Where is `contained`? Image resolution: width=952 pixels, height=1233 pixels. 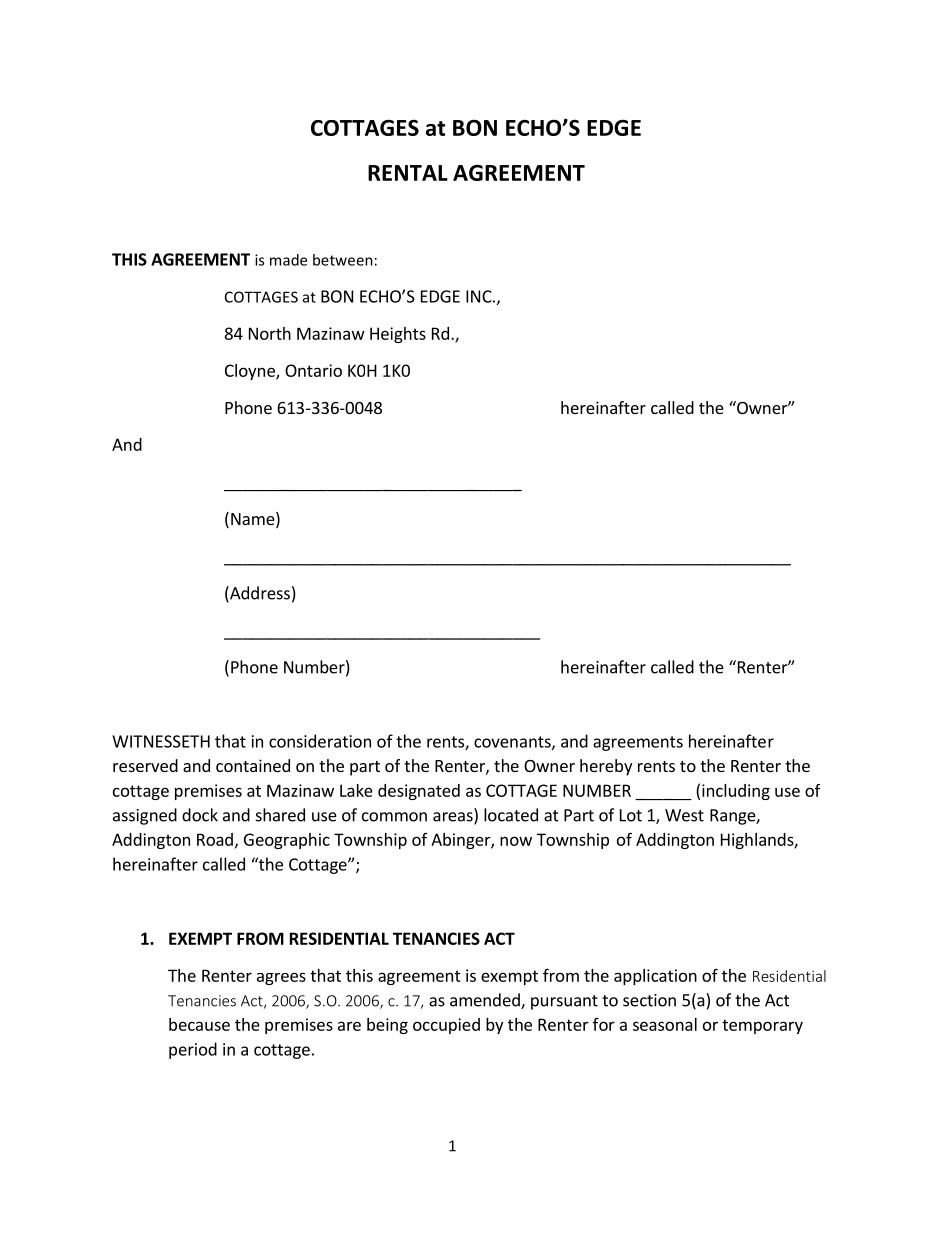
contained is located at coordinates (253, 765).
